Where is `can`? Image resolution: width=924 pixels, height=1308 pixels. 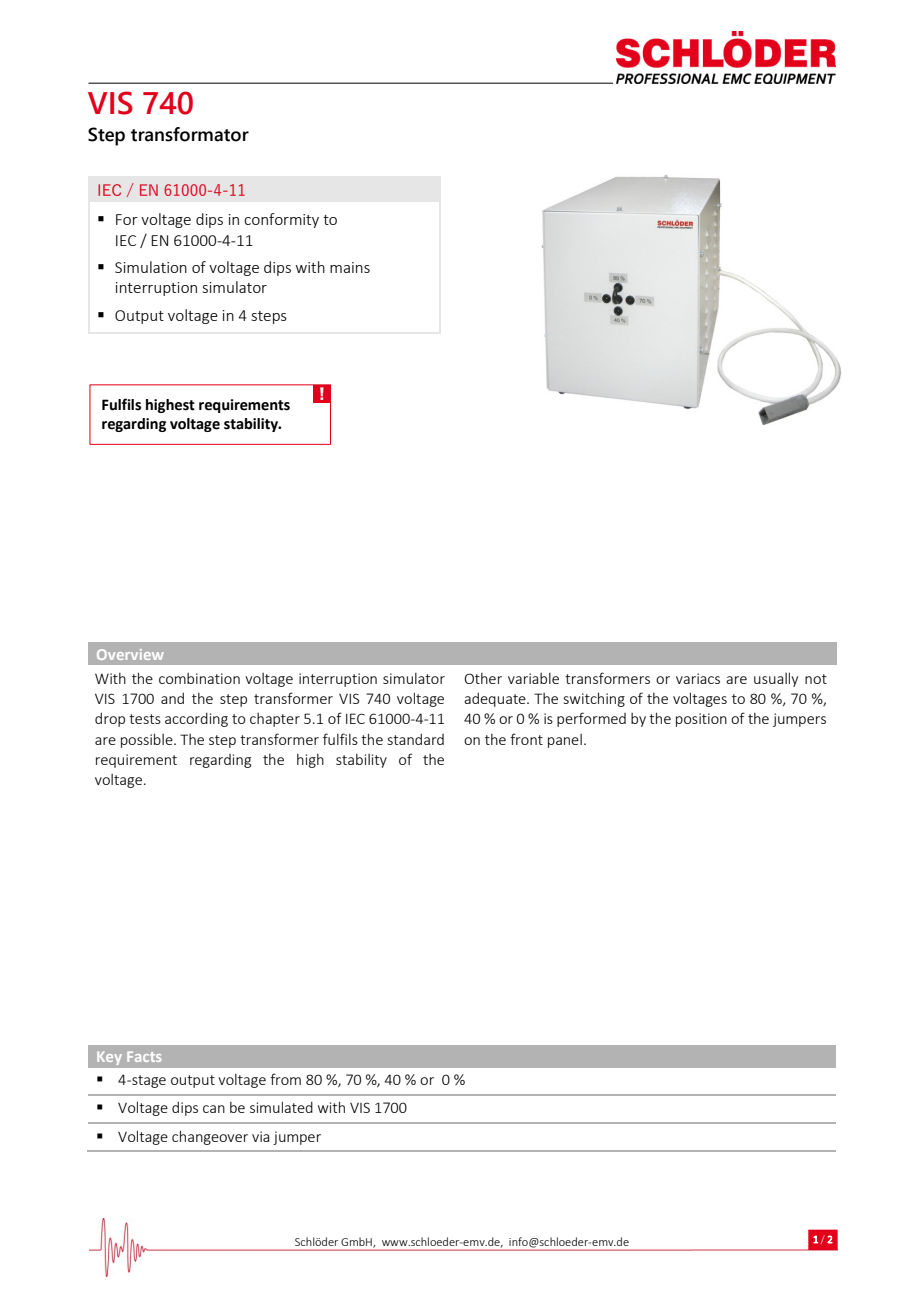 can is located at coordinates (214, 1109).
